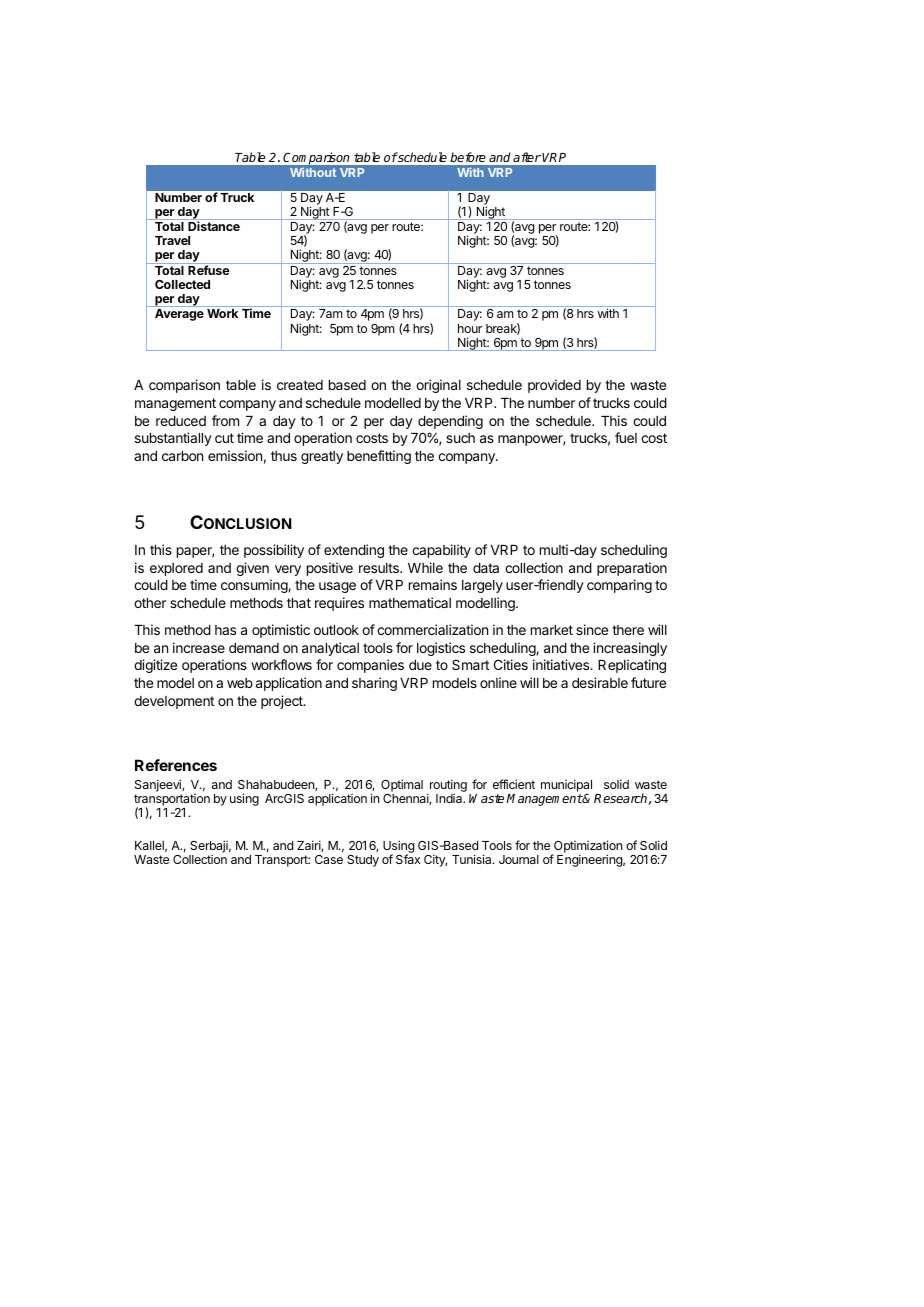  I want to click on increase, so click(199, 647).
